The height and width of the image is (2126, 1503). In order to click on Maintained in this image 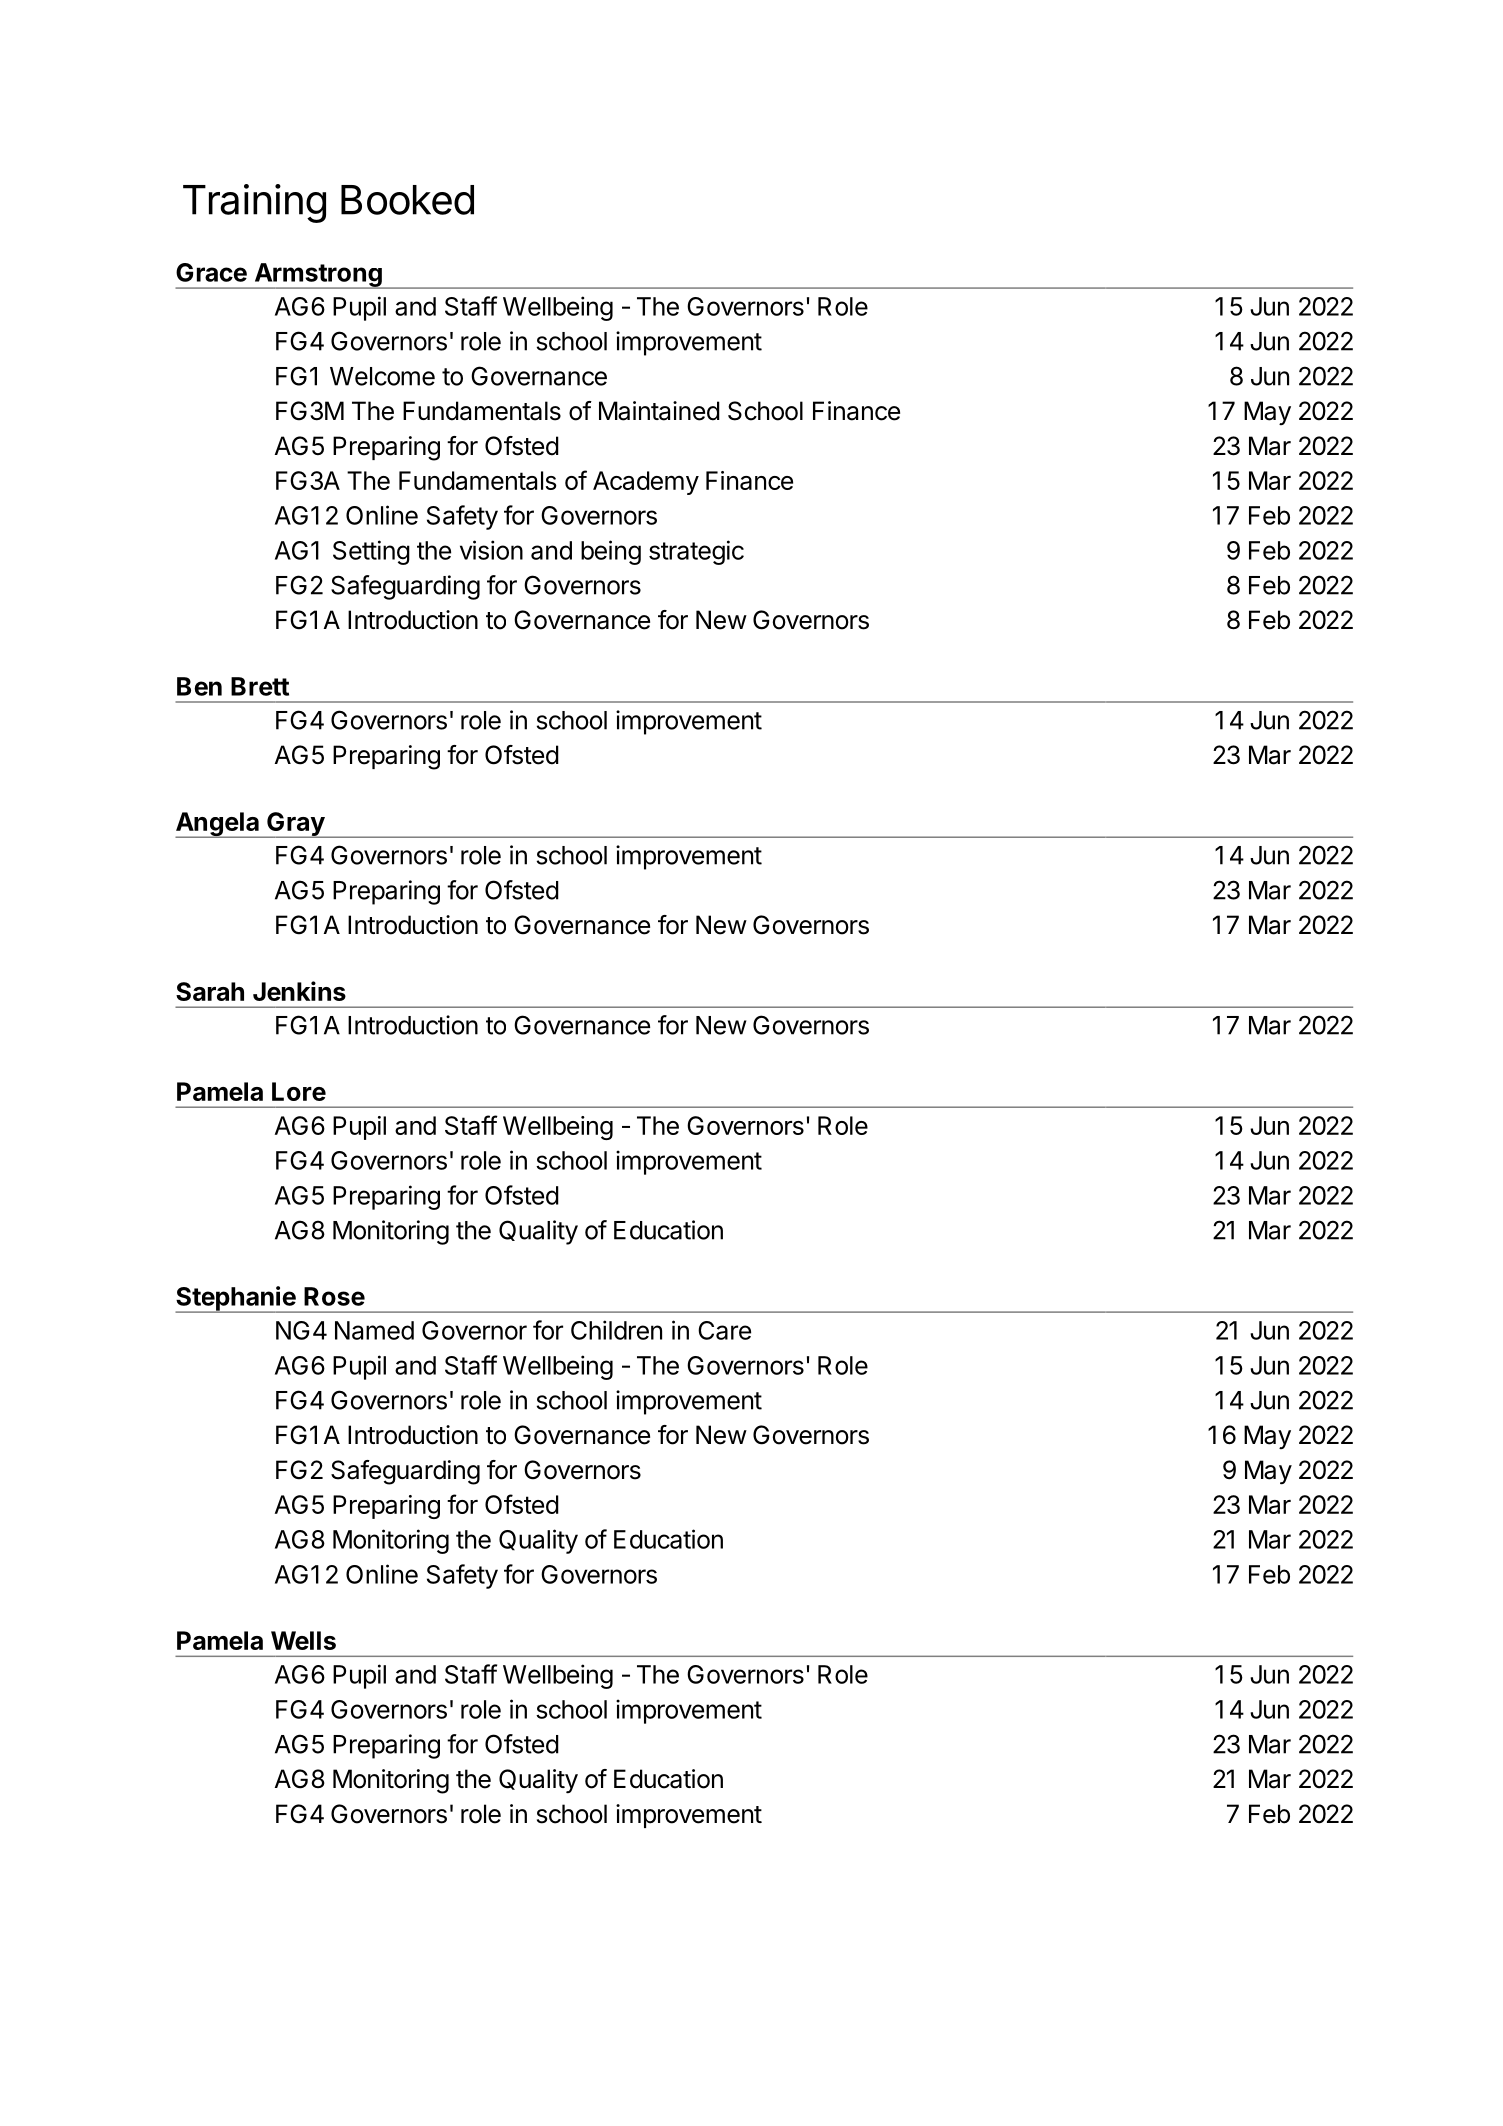, I will do `click(659, 411)`.
